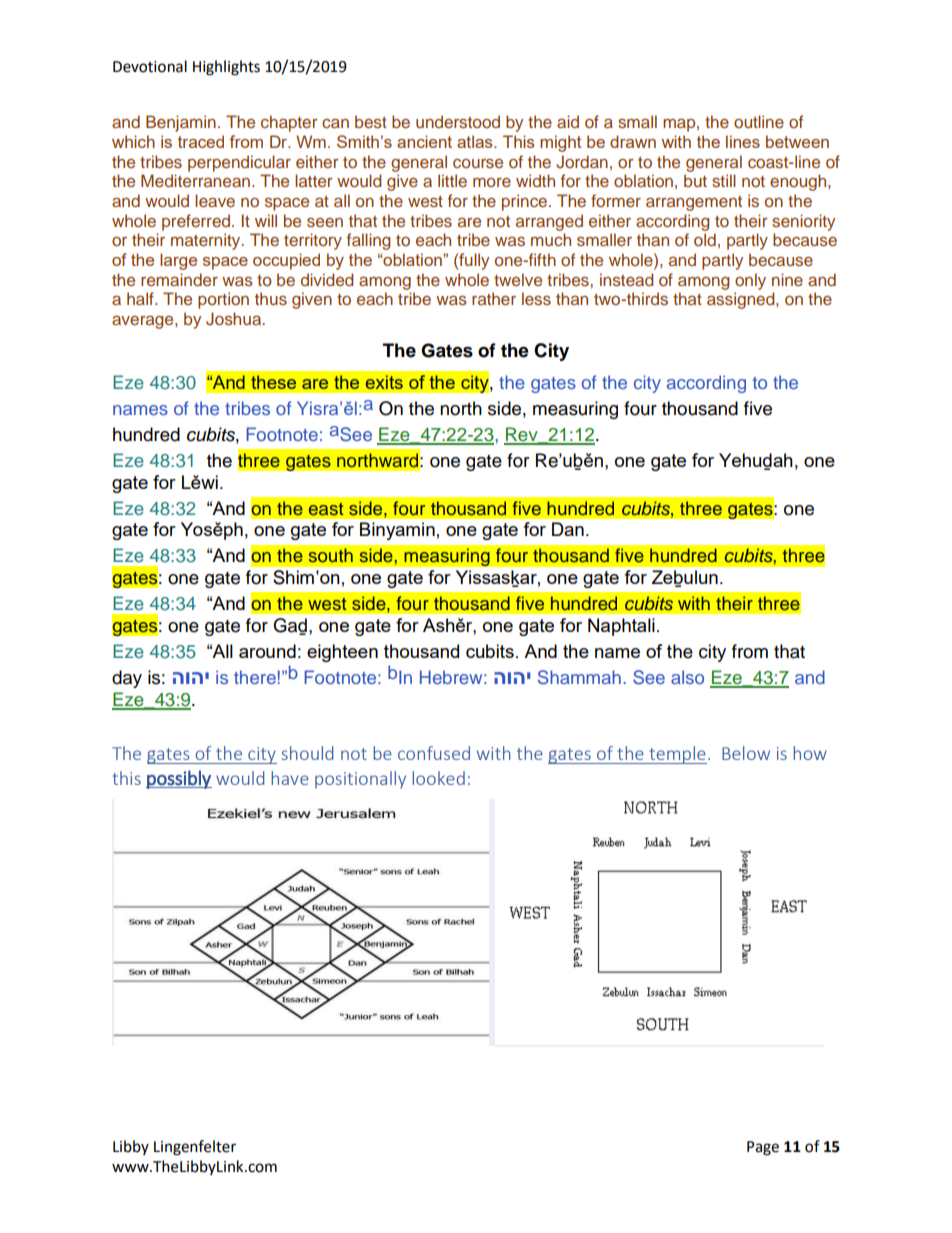 The height and width of the page is (1233, 952). Describe the element at coordinates (458, 121) in the page. I see `understood` at that location.
